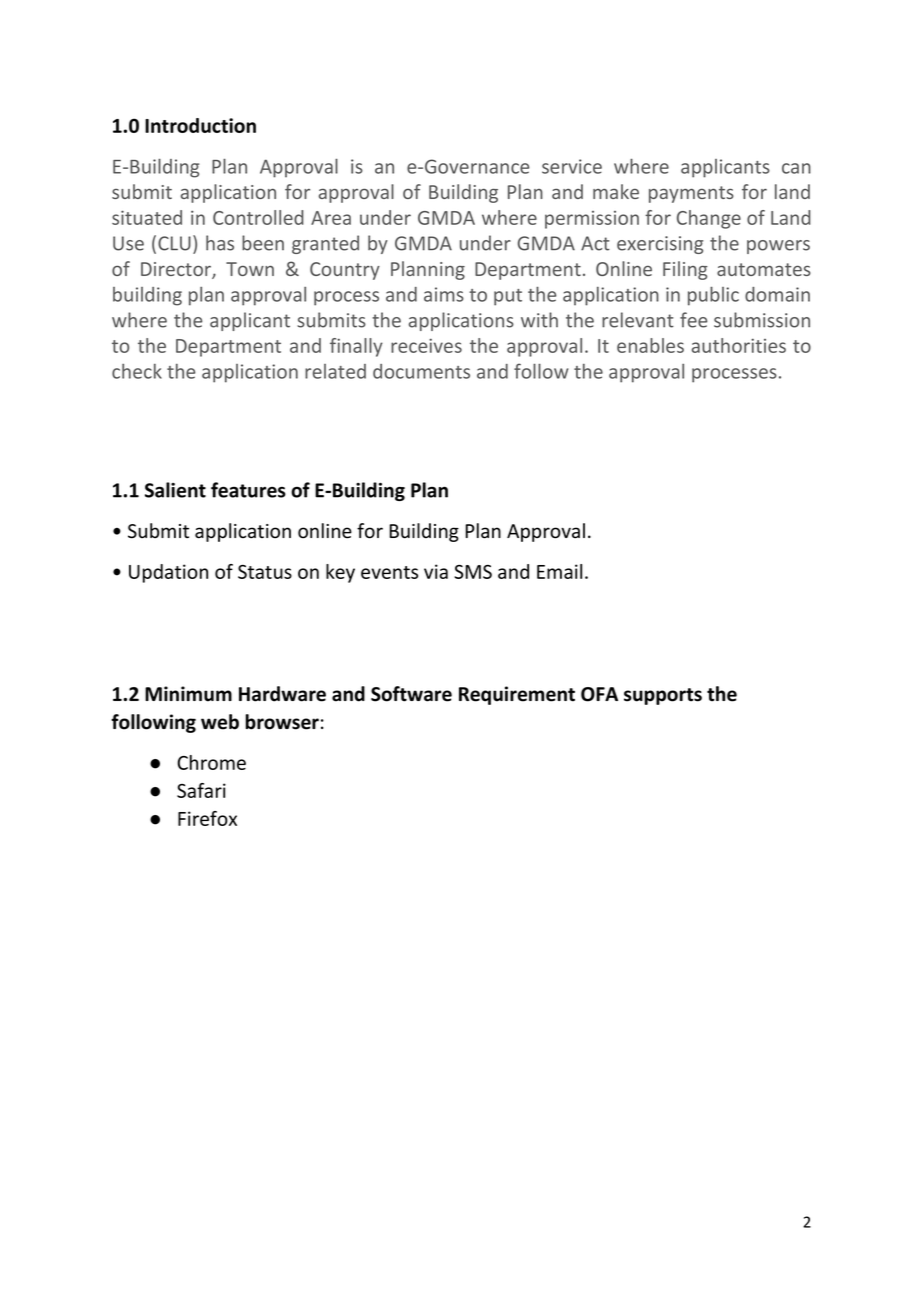  Describe the element at coordinates (444, 294) in the screenshot. I see `aims` at that location.
